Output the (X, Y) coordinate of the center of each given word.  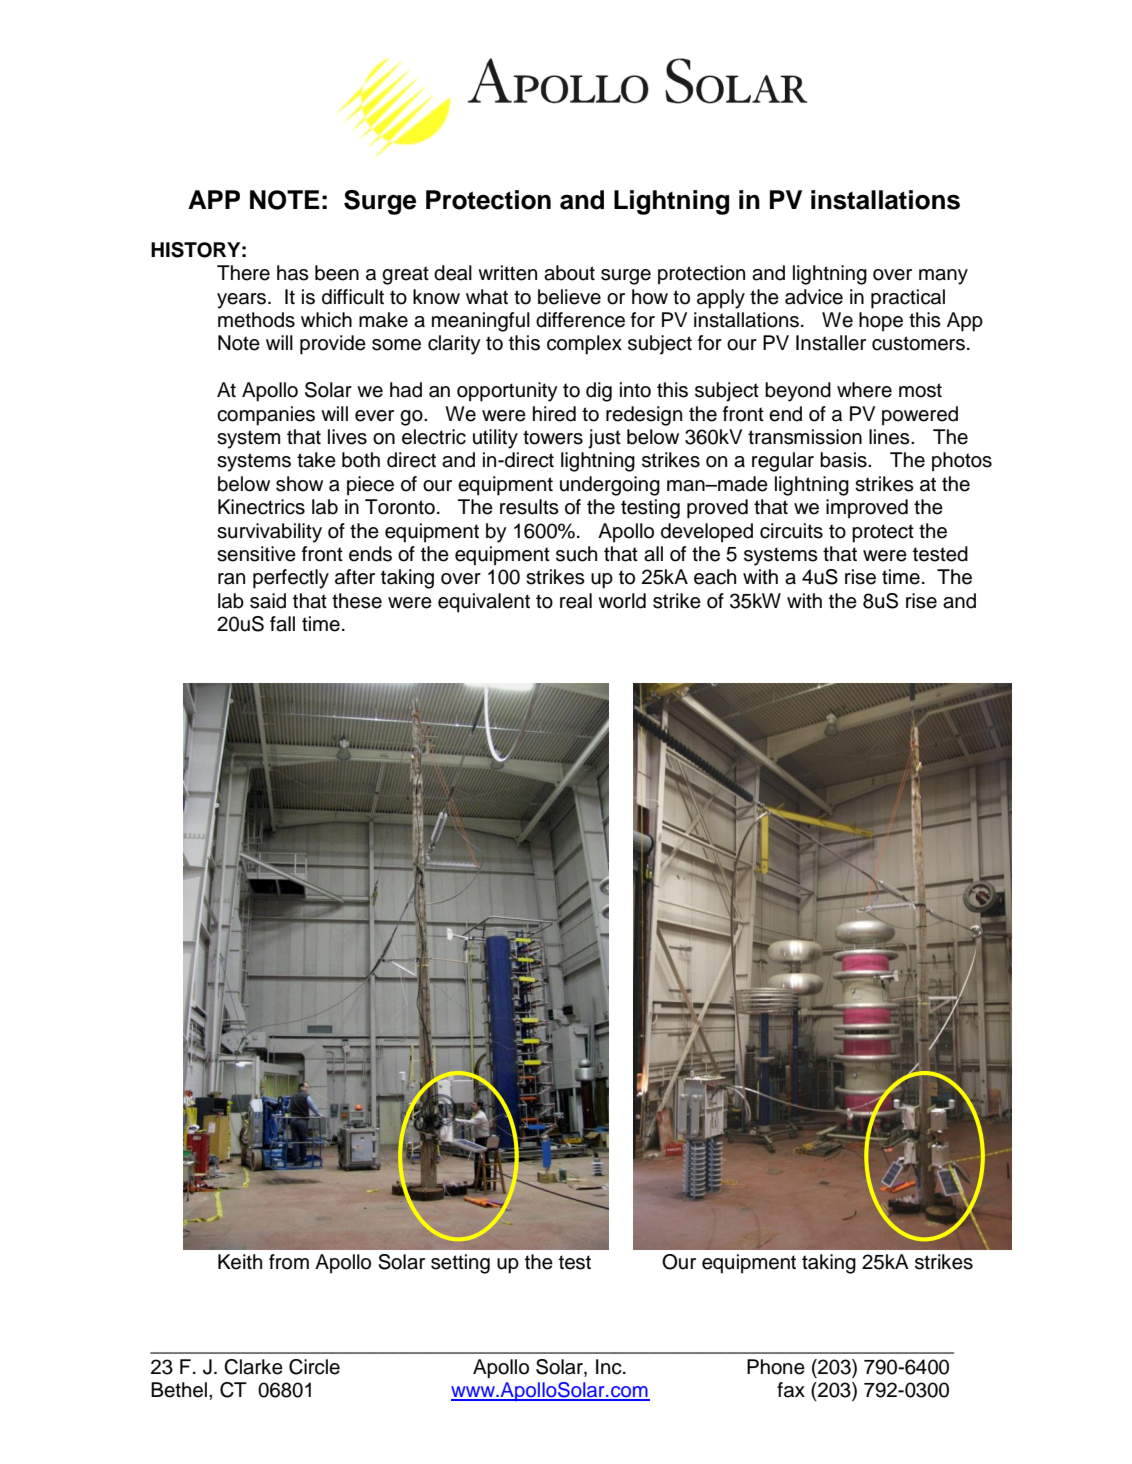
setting (460, 1264)
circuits (791, 531)
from (289, 1262)
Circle (314, 1367)
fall (282, 624)
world (622, 601)
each (715, 577)
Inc (610, 1367)
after (355, 577)
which (326, 320)
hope (881, 322)
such (576, 554)
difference (580, 320)
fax (791, 1390)
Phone (776, 1367)
